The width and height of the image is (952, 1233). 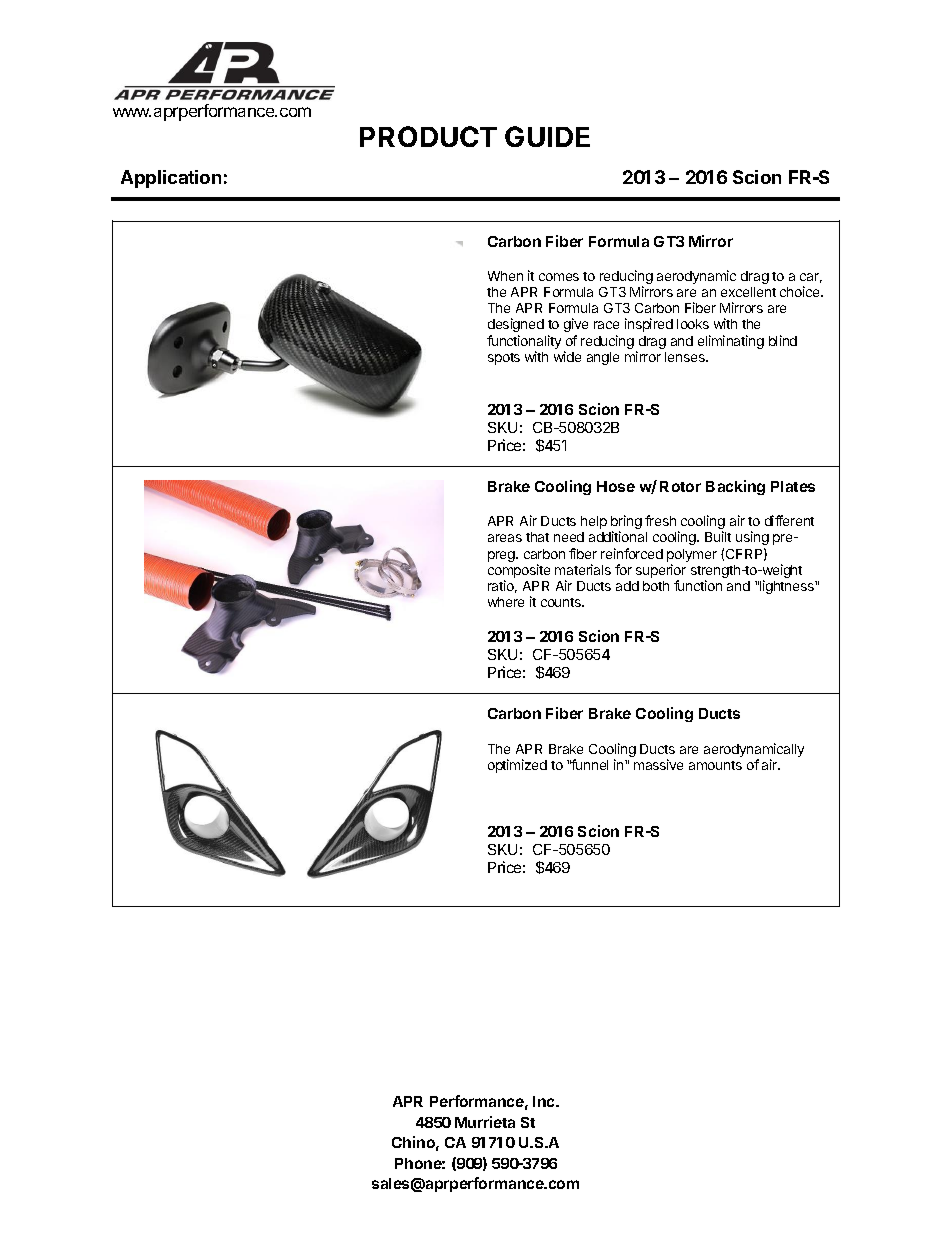 What do you see at coordinates (171, 179) in the image?
I see `Application` at bounding box center [171, 179].
